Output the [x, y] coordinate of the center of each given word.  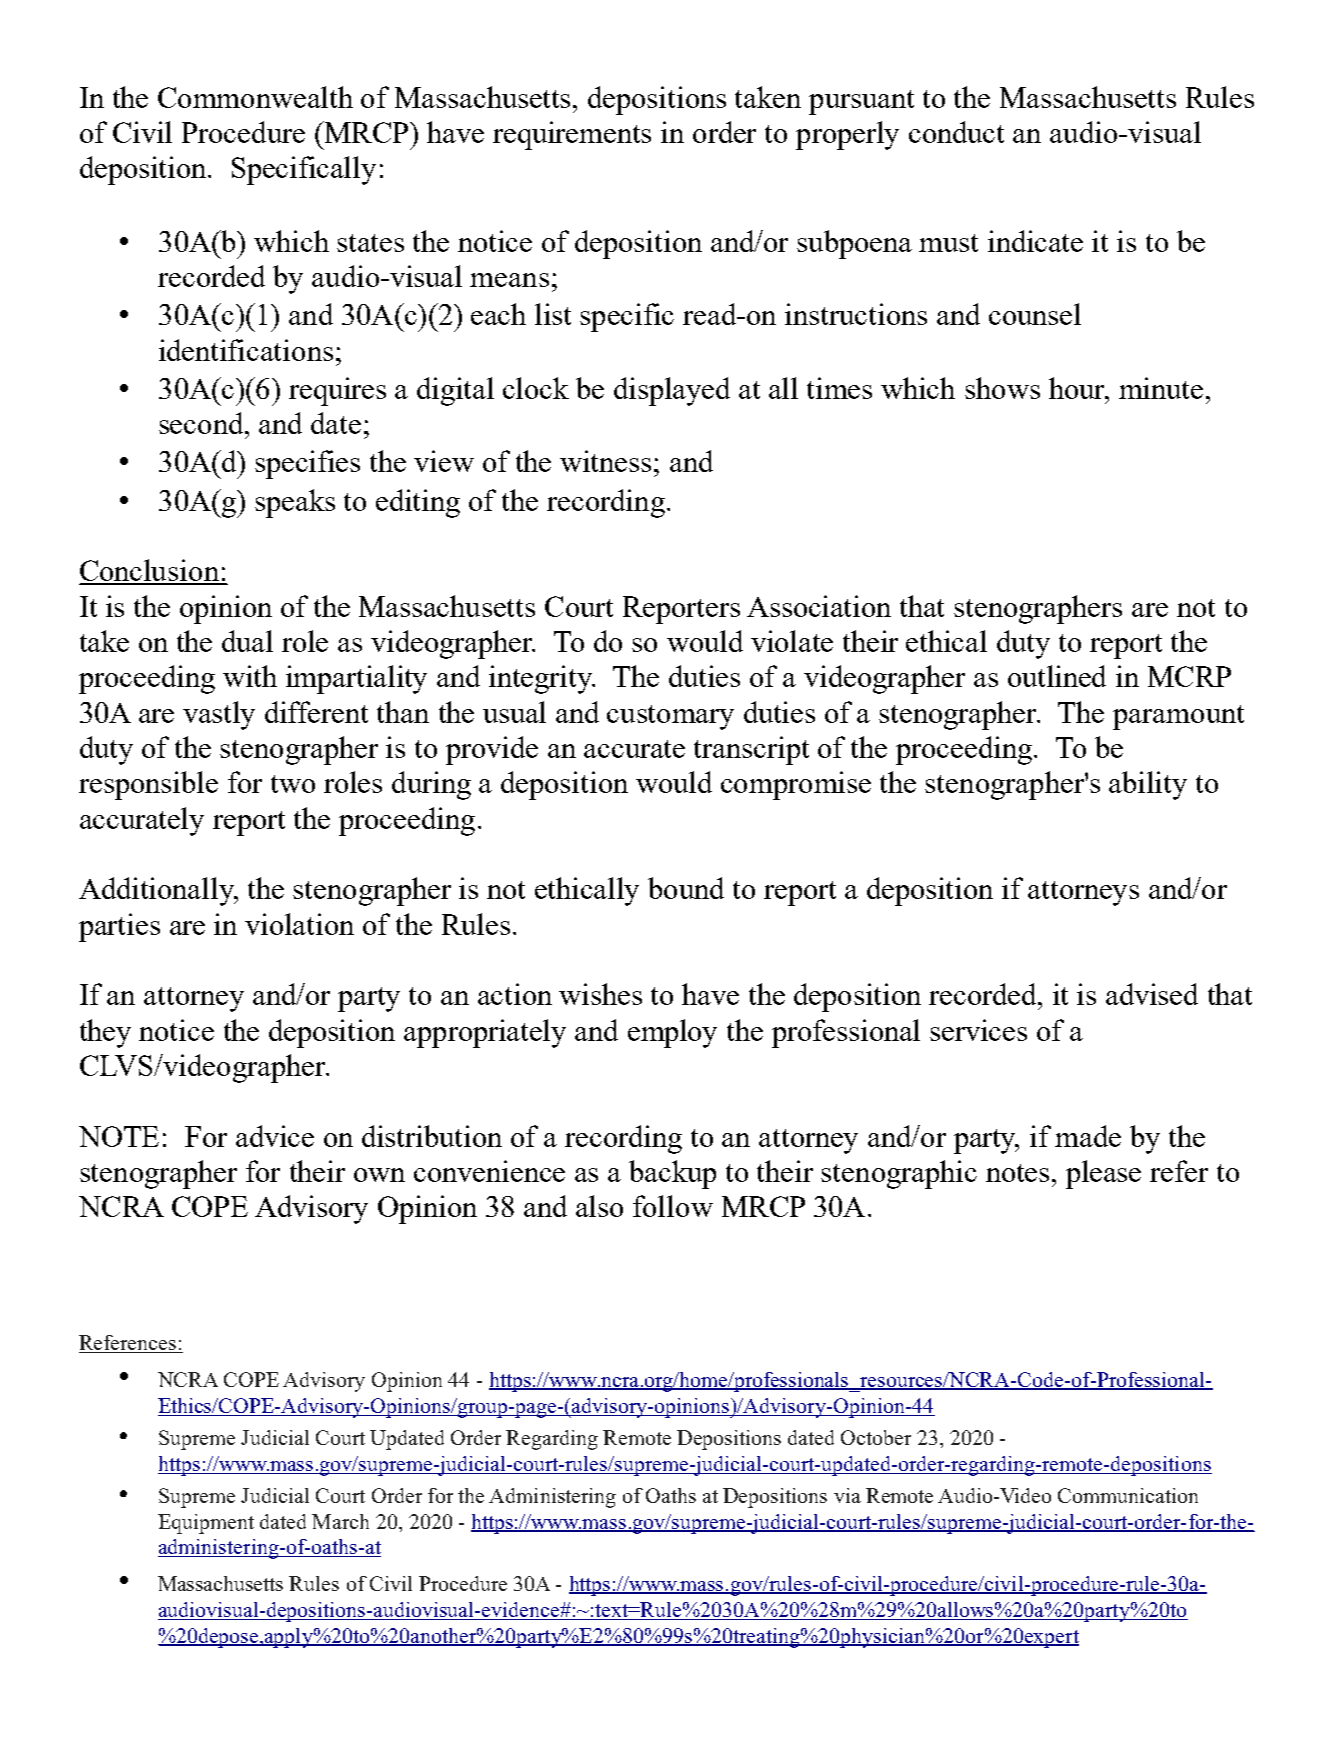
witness [605, 461]
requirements [572, 135]
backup [672, 1174]
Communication [1128, 1495]
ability [1148, 785]
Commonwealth [255, 97]
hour [1078, 389]
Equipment [206, 1524]
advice [275, 1136]
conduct [956, 132]
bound [686, 888]
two [293, 784]
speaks [295, 503]
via [847, 1495]
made [1088, 1136]
